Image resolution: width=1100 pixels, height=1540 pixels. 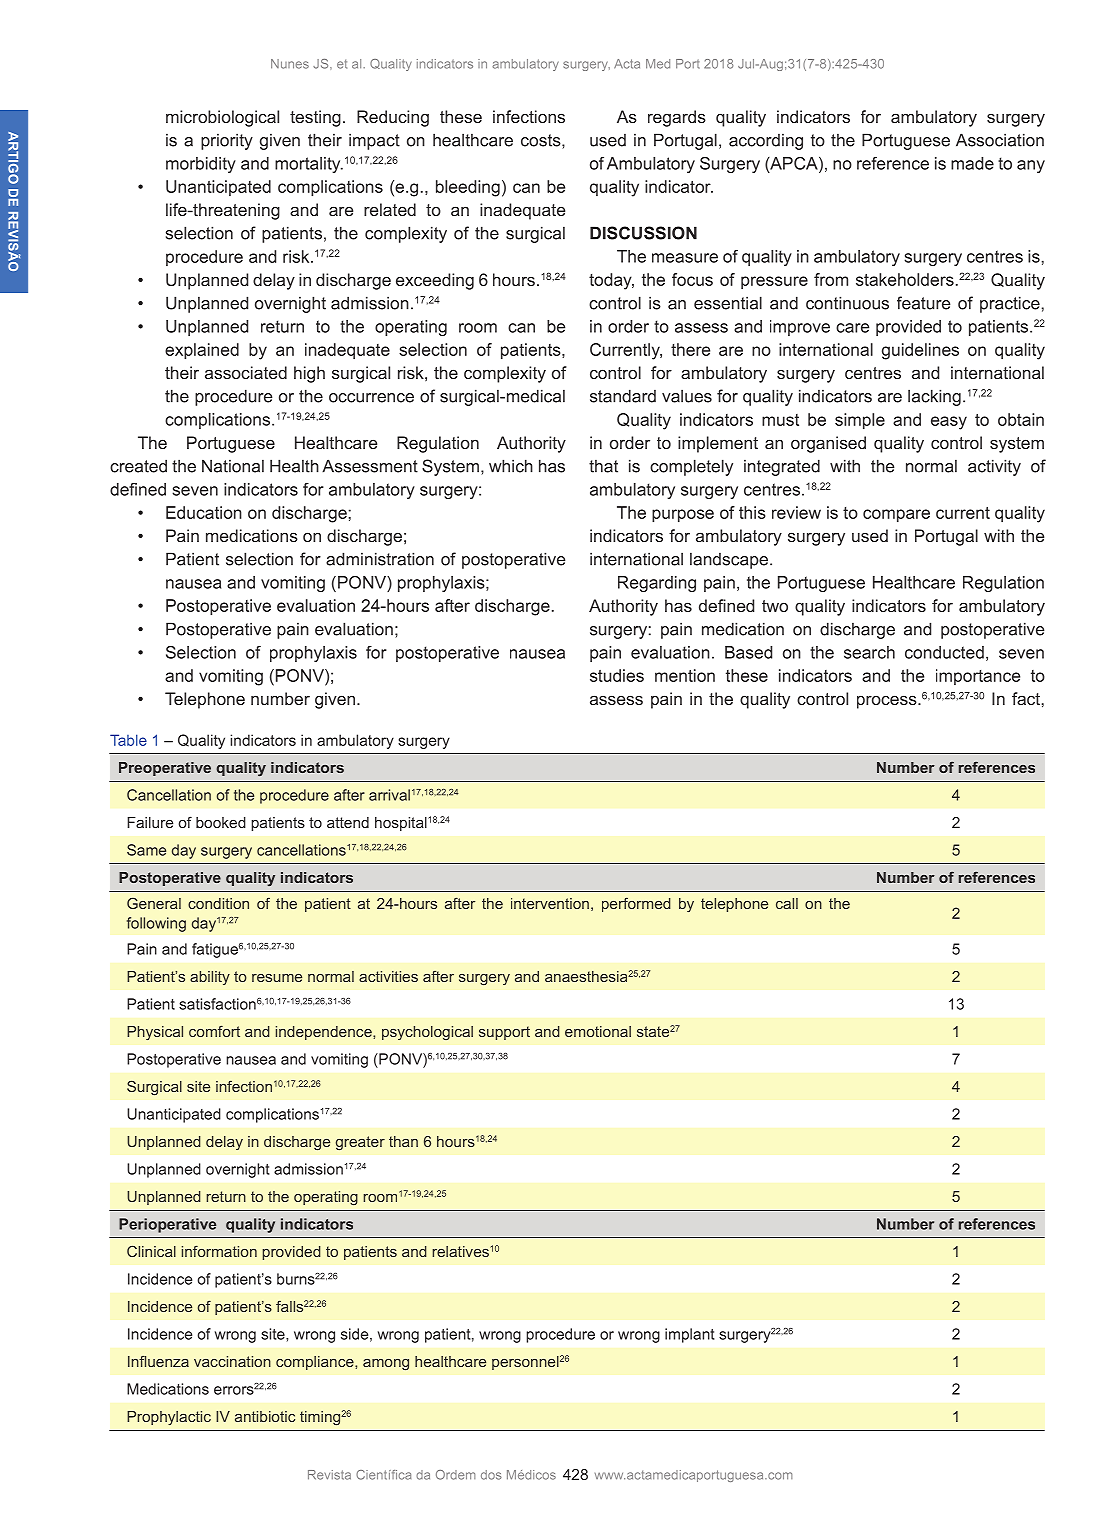 I want to click on antibiotic, so click(x=265, y=1416).
